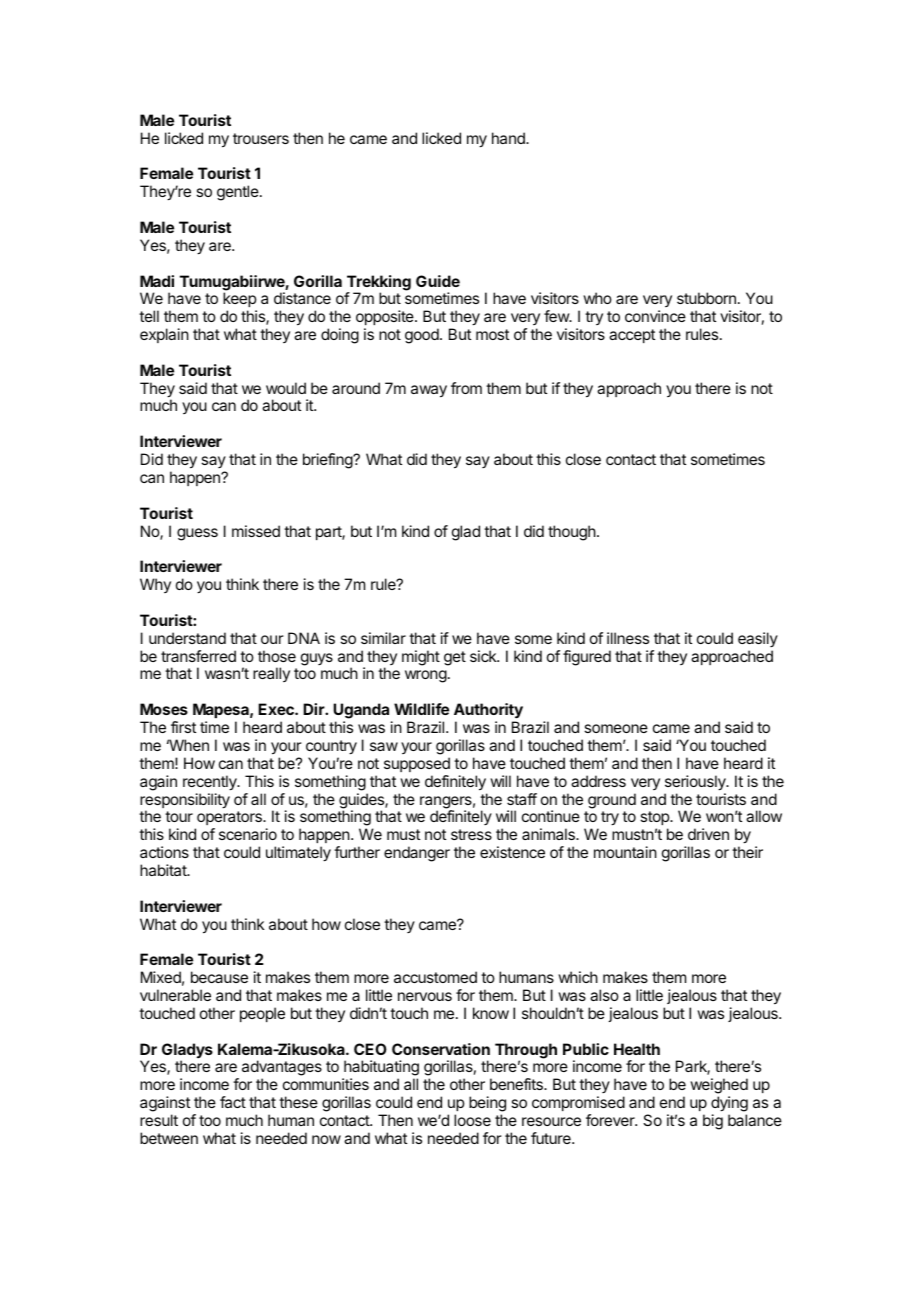 This image has height=1308, width=924. Describe the element at coordinates (706, 298) in the image. I see `stubborn` at that location.
